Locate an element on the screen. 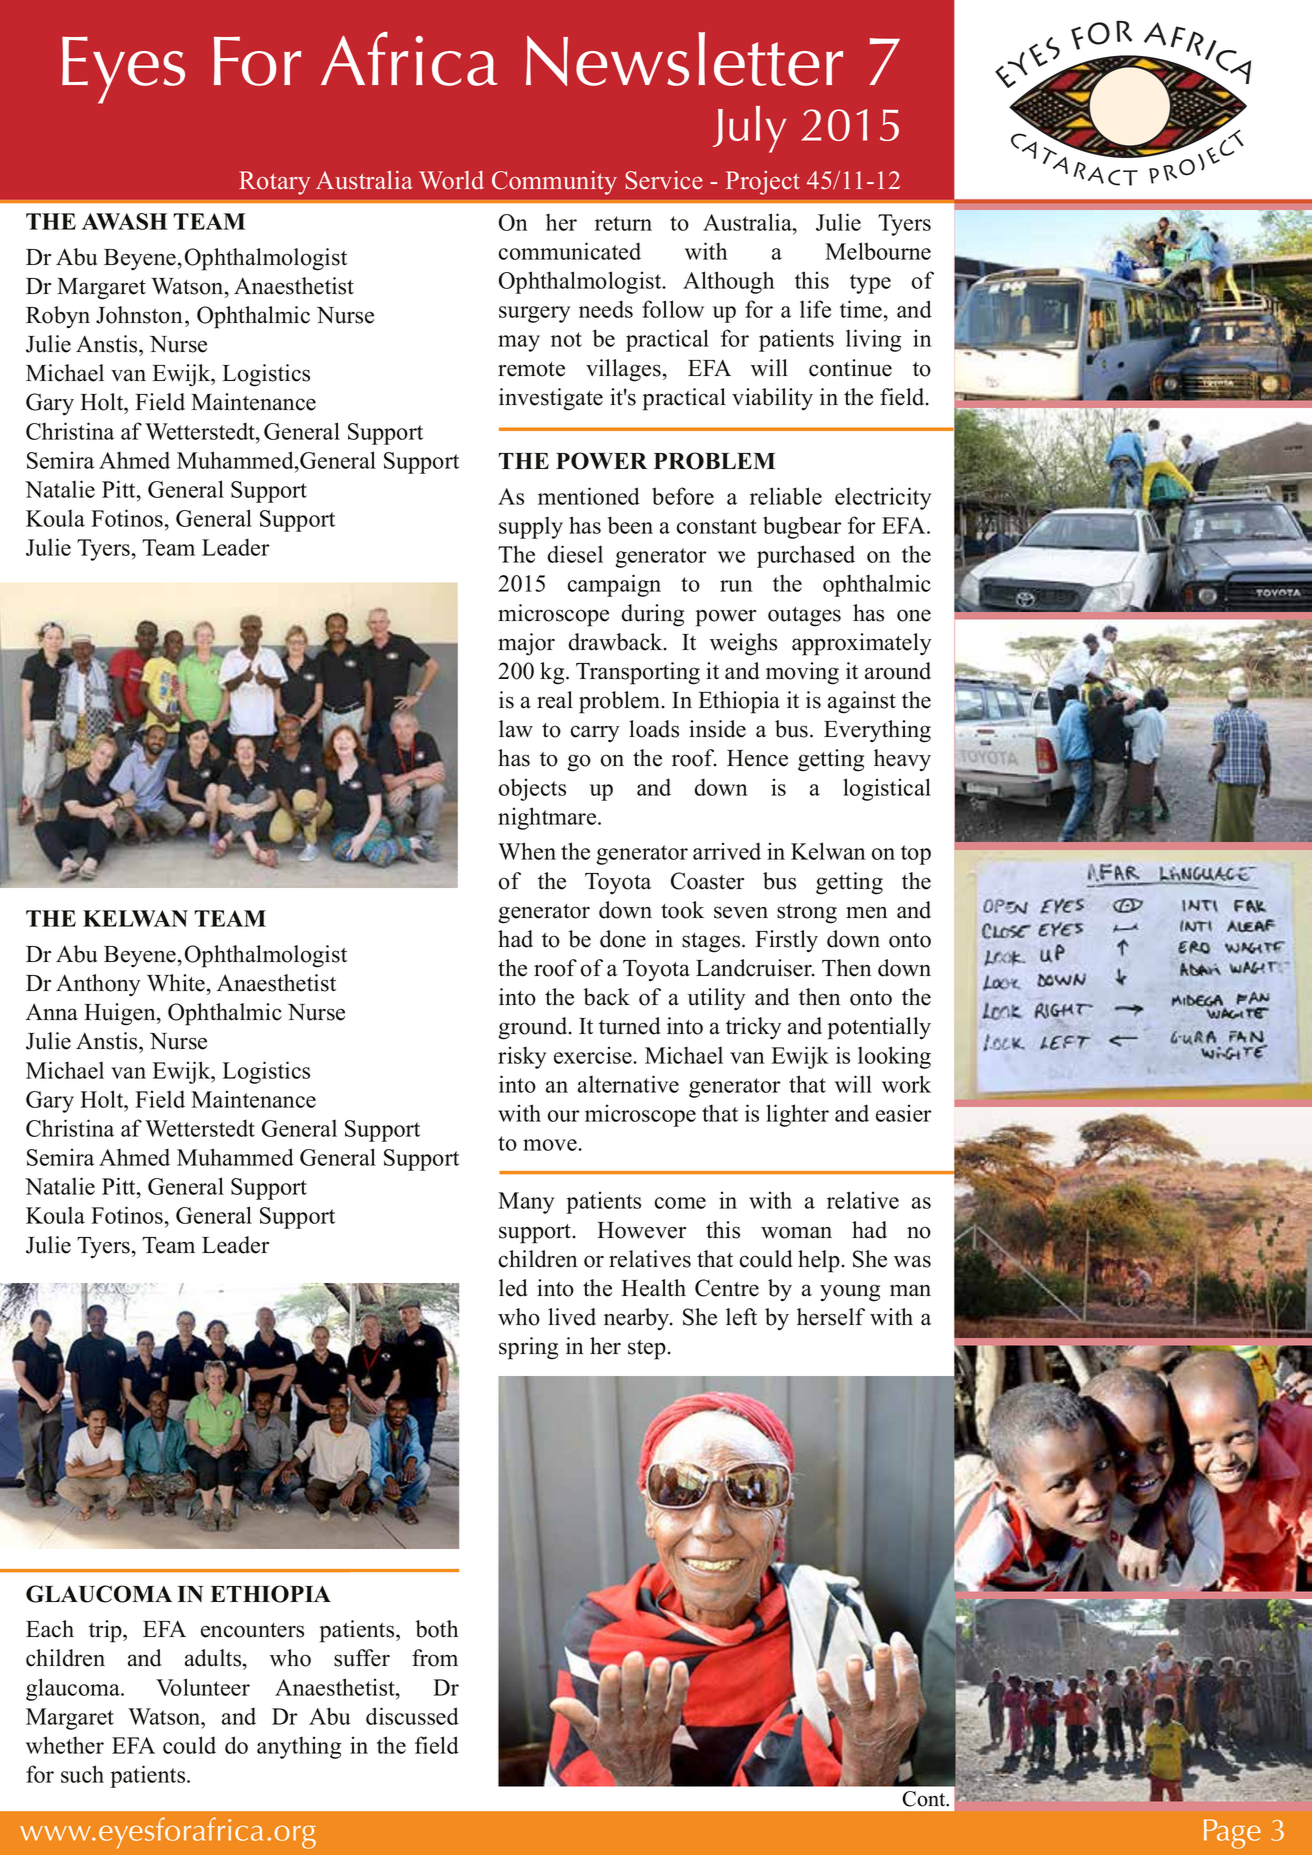 The width and height of the screenshot is (1312, 1855). Melbourne is located at coordinates (878, 251).
